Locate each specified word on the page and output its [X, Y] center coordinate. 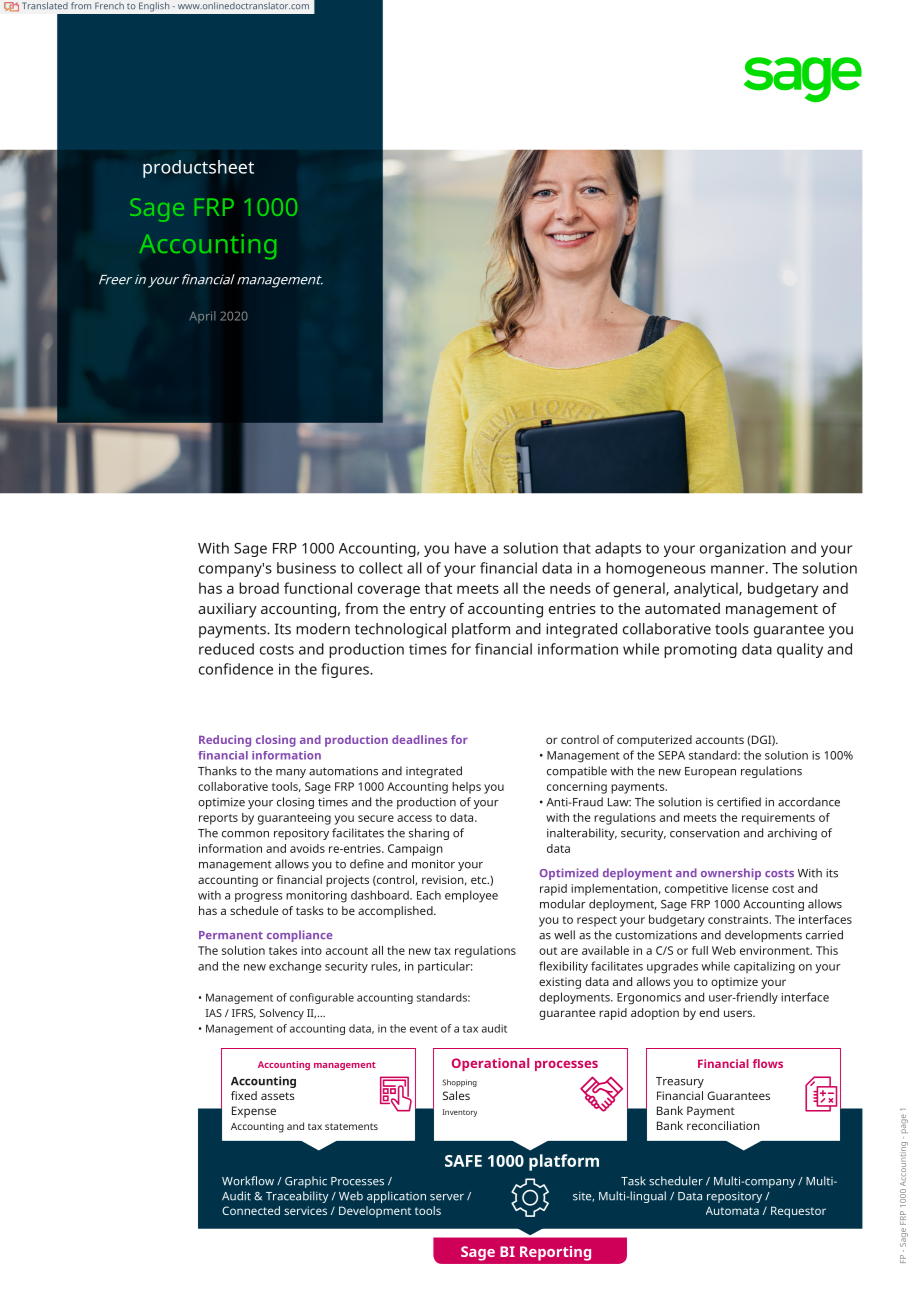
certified [739, 802]
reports [218, 819]
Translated [45, 6]
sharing [429, 834]
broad [259, 588]
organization [743, 549]
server [447, 1197]
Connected [251, 1210]
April [202, 317]
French [109, 6]
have [470, 548]
